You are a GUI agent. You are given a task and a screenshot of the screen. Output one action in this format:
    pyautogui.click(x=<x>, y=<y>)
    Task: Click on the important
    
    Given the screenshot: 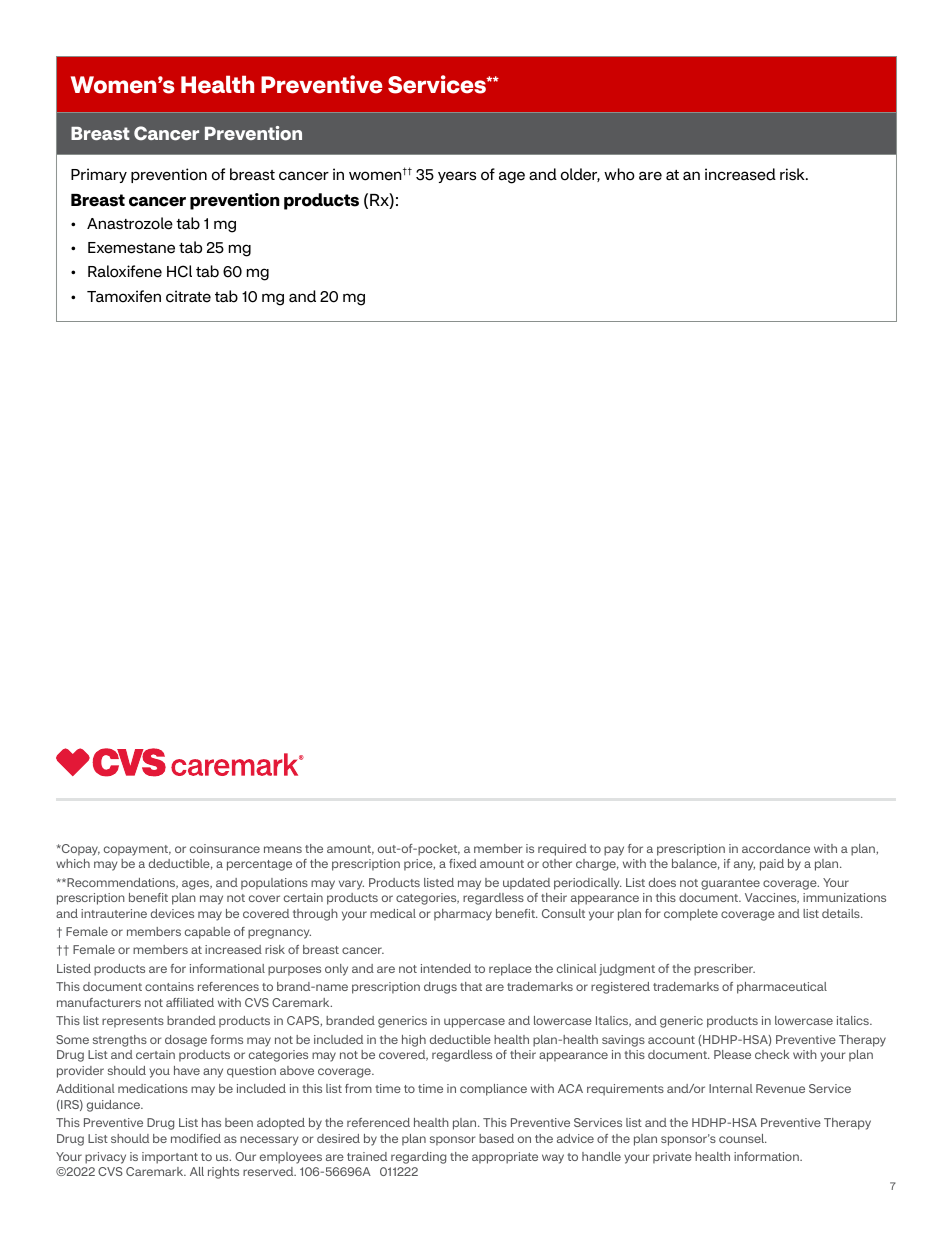 What is the action you would take?
    pyautogui.click(x=170, y=1158)
